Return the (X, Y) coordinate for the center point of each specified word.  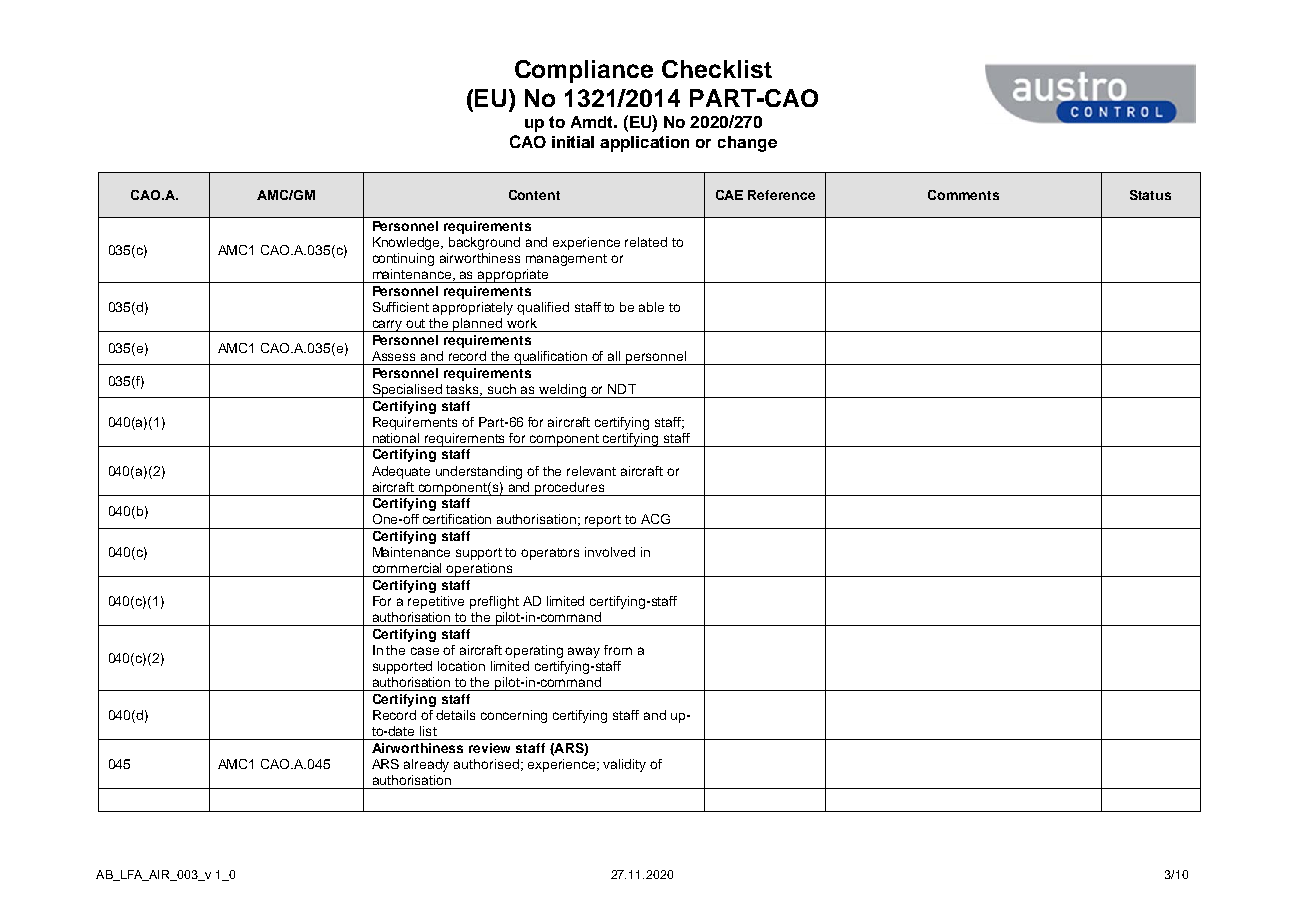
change (747, 144)
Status (1150, 195)
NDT (622, 389)
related (646, 242)
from (618, 650)
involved (610, 552)
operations (480, 570)
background (484, 243)
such (502, 389)
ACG (655, 519)
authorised (486, 764)
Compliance (584, 71)
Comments (963, 195)
